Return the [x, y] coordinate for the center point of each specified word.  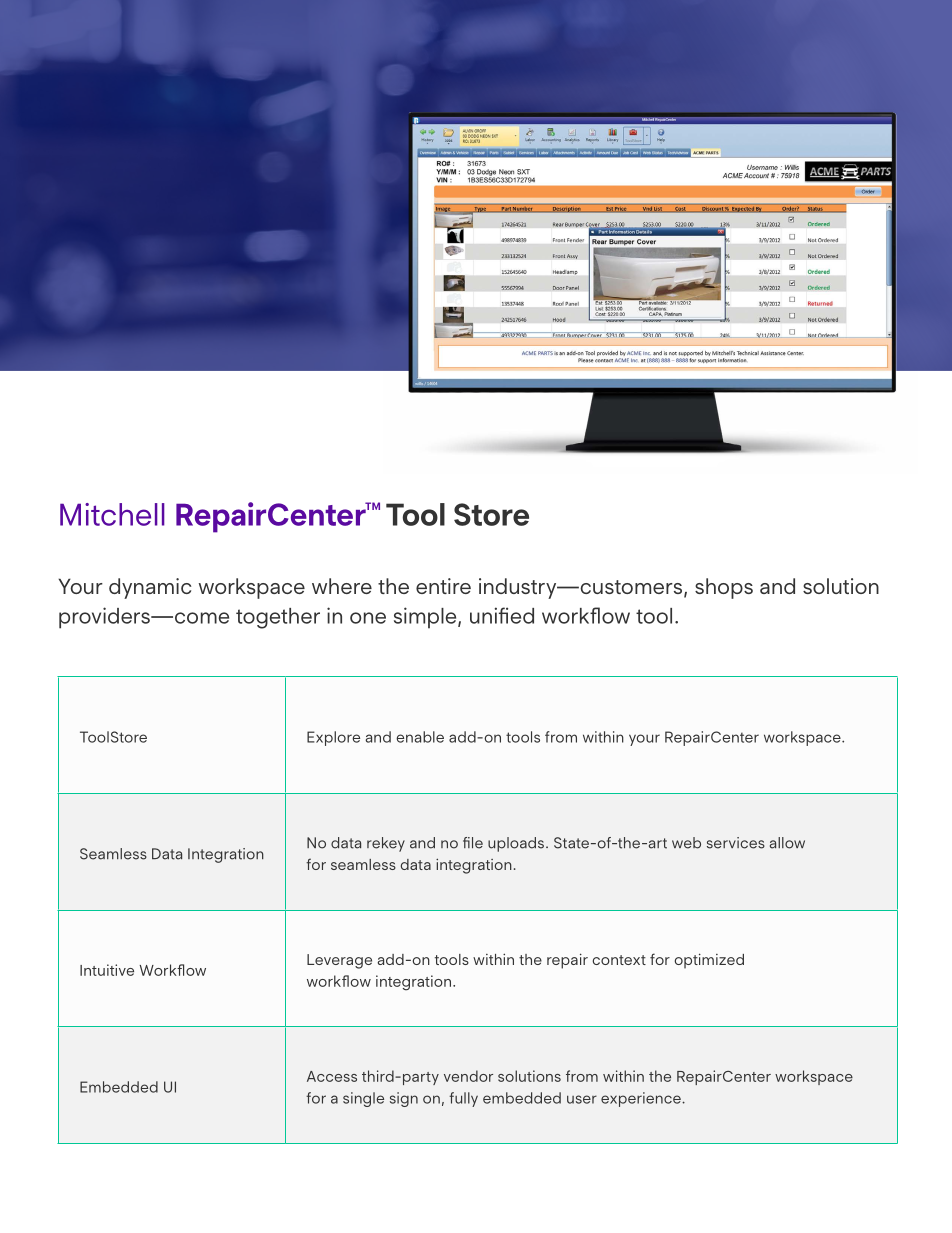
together [278, 618]
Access [332, 1076]
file [473, 843]
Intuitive [107, 970]
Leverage [339, 961]
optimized [709, 961]
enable [420, 737]
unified [502, 615]
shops [724, 588]
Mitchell [112, 514]
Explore [333, 738]
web [686, 843]
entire [443, 586]
